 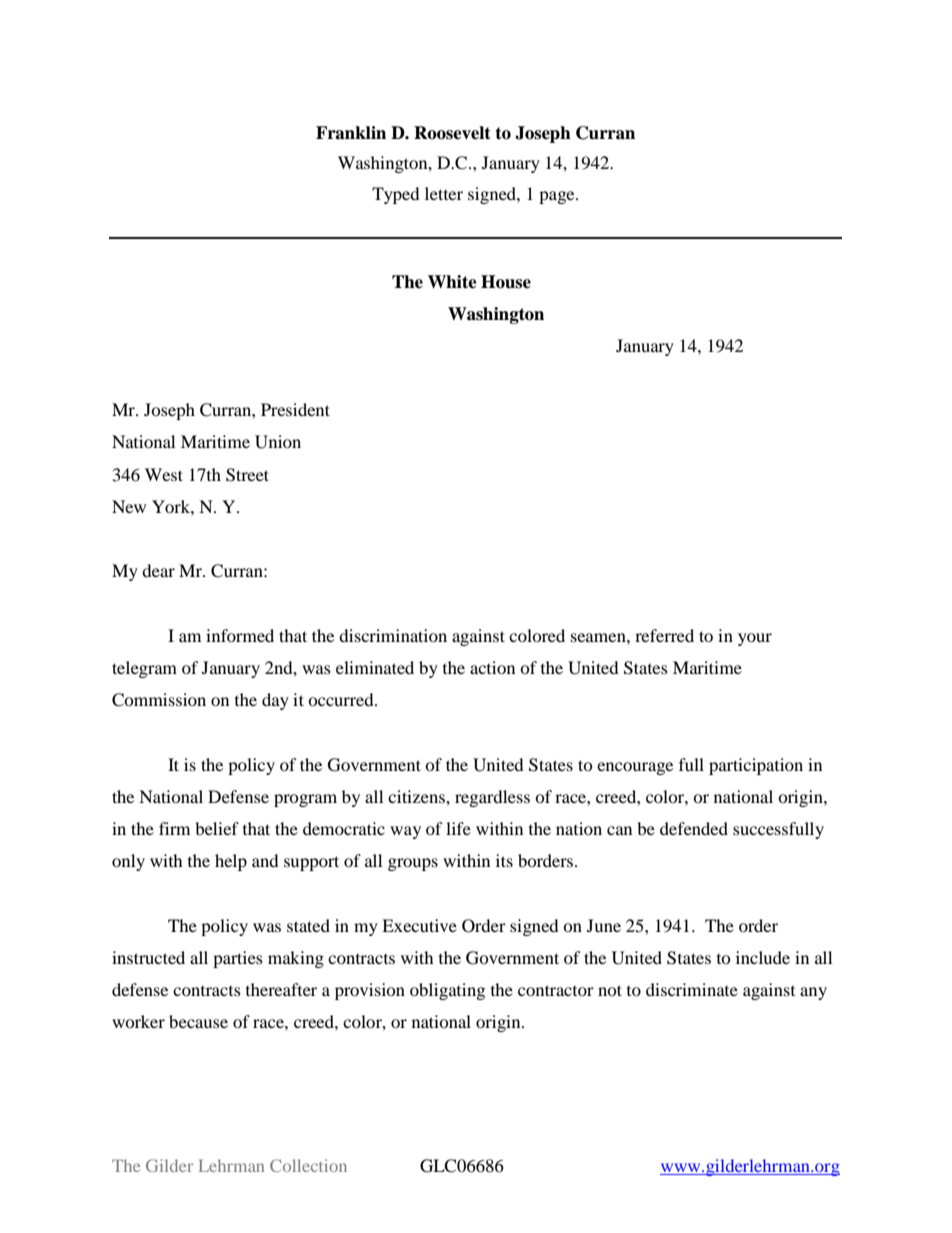 What do you see at coordinates (240, 635) in the screenshot?
I see `informed` at bounding box center [240, 635].
